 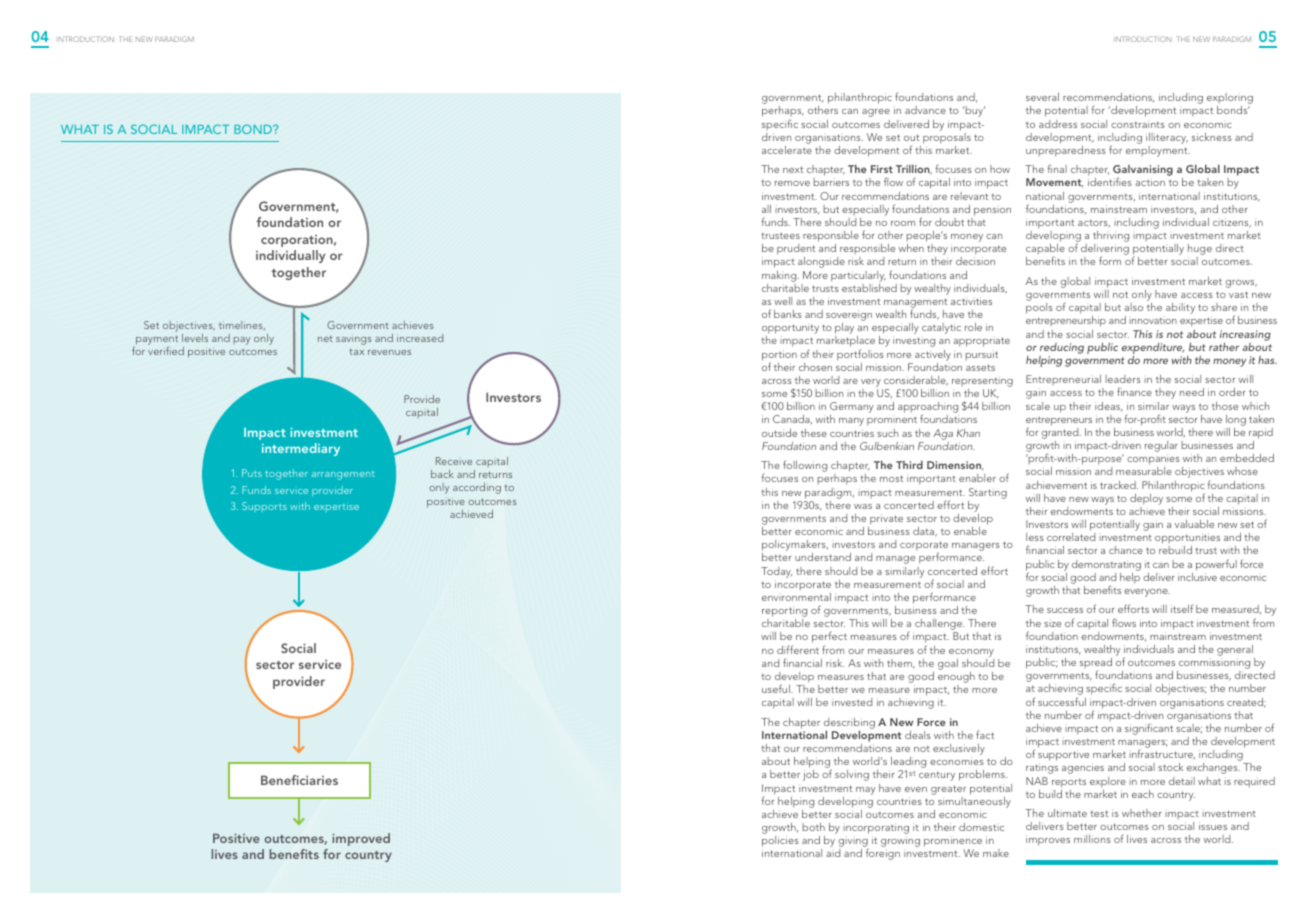 I want to click on agree, so click(x=876, y=113).
